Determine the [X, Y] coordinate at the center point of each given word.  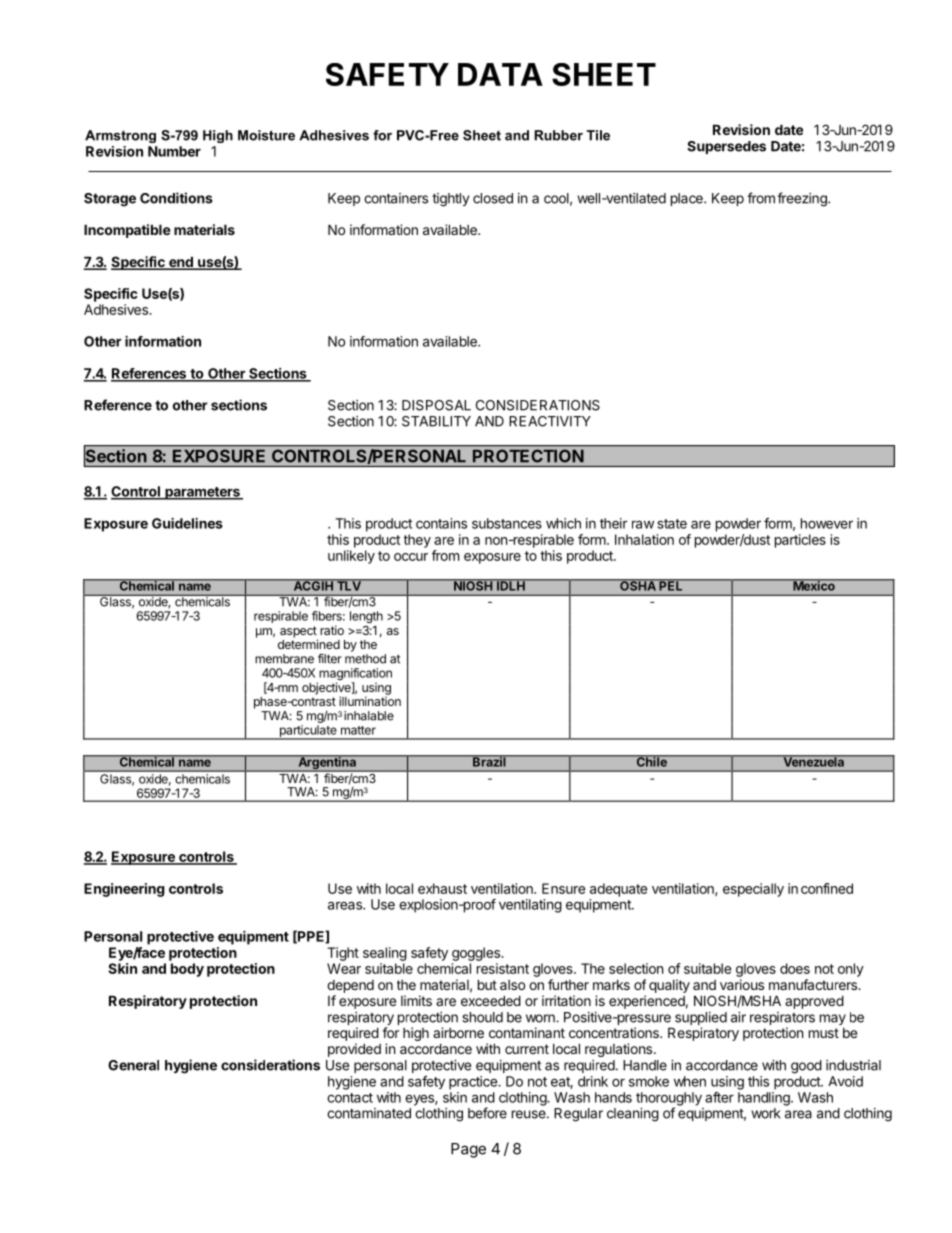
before [487, 1113]
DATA [500, 74]
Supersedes [726, 147]
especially [753, 890]
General [133, 1065]
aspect [299, 633]
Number [174, 151]
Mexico [814, 585]
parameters [202, 493]
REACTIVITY [550, 421]
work [766, 1113]
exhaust [442, 888]
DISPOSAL [436, 405]
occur [411, 557]
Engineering [124, 890]
